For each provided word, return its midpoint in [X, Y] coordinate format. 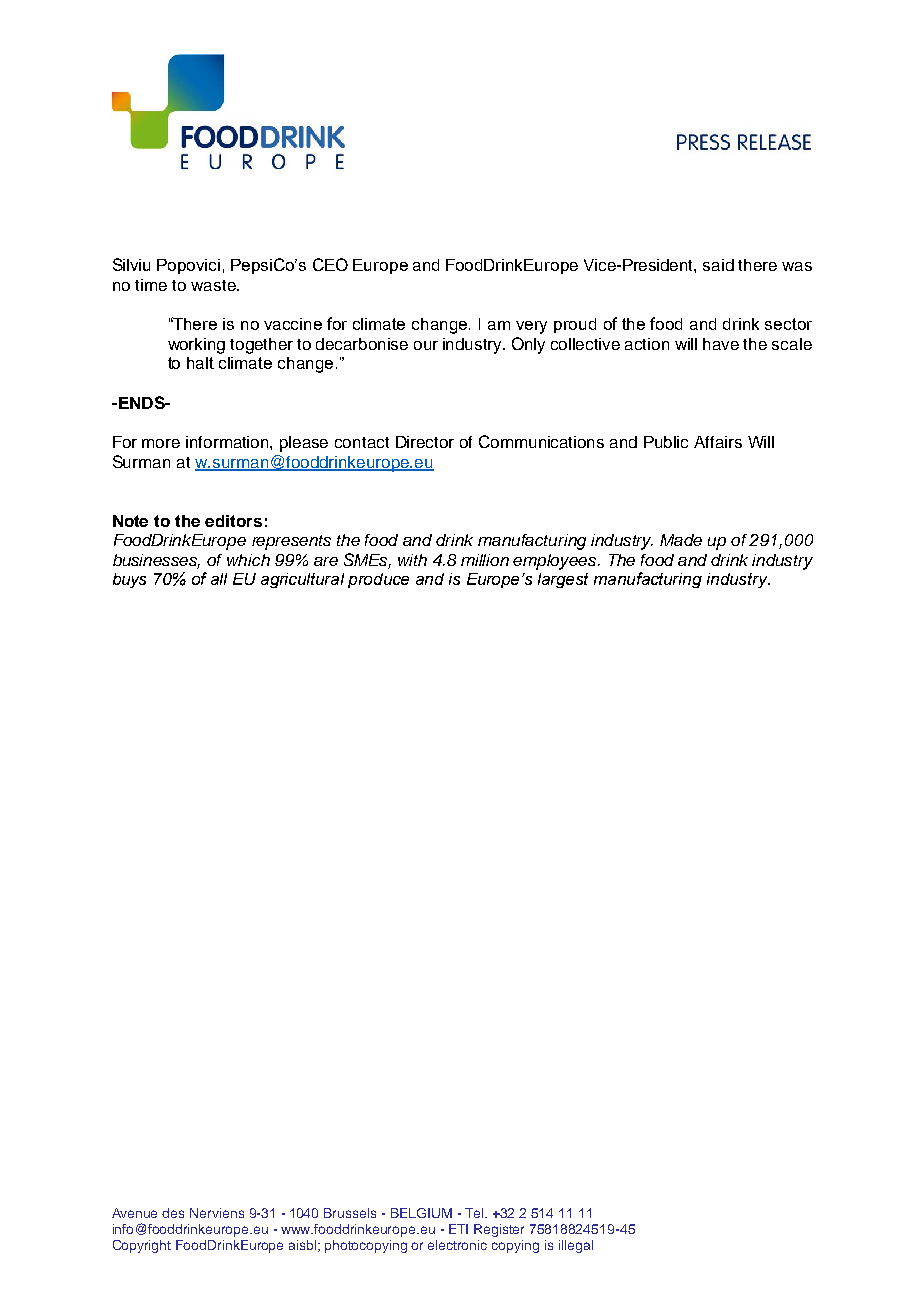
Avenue [134, 1213]
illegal [576, 1246]
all [219, 579]
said [718, 265]
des [173, 1213]
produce [378, 580]
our [426, 345]
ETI [458, 1229]
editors [233, 521]
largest [563, 580]
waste [214, 285]
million [485, 560]
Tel [475, 1213]
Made [681, 540]
